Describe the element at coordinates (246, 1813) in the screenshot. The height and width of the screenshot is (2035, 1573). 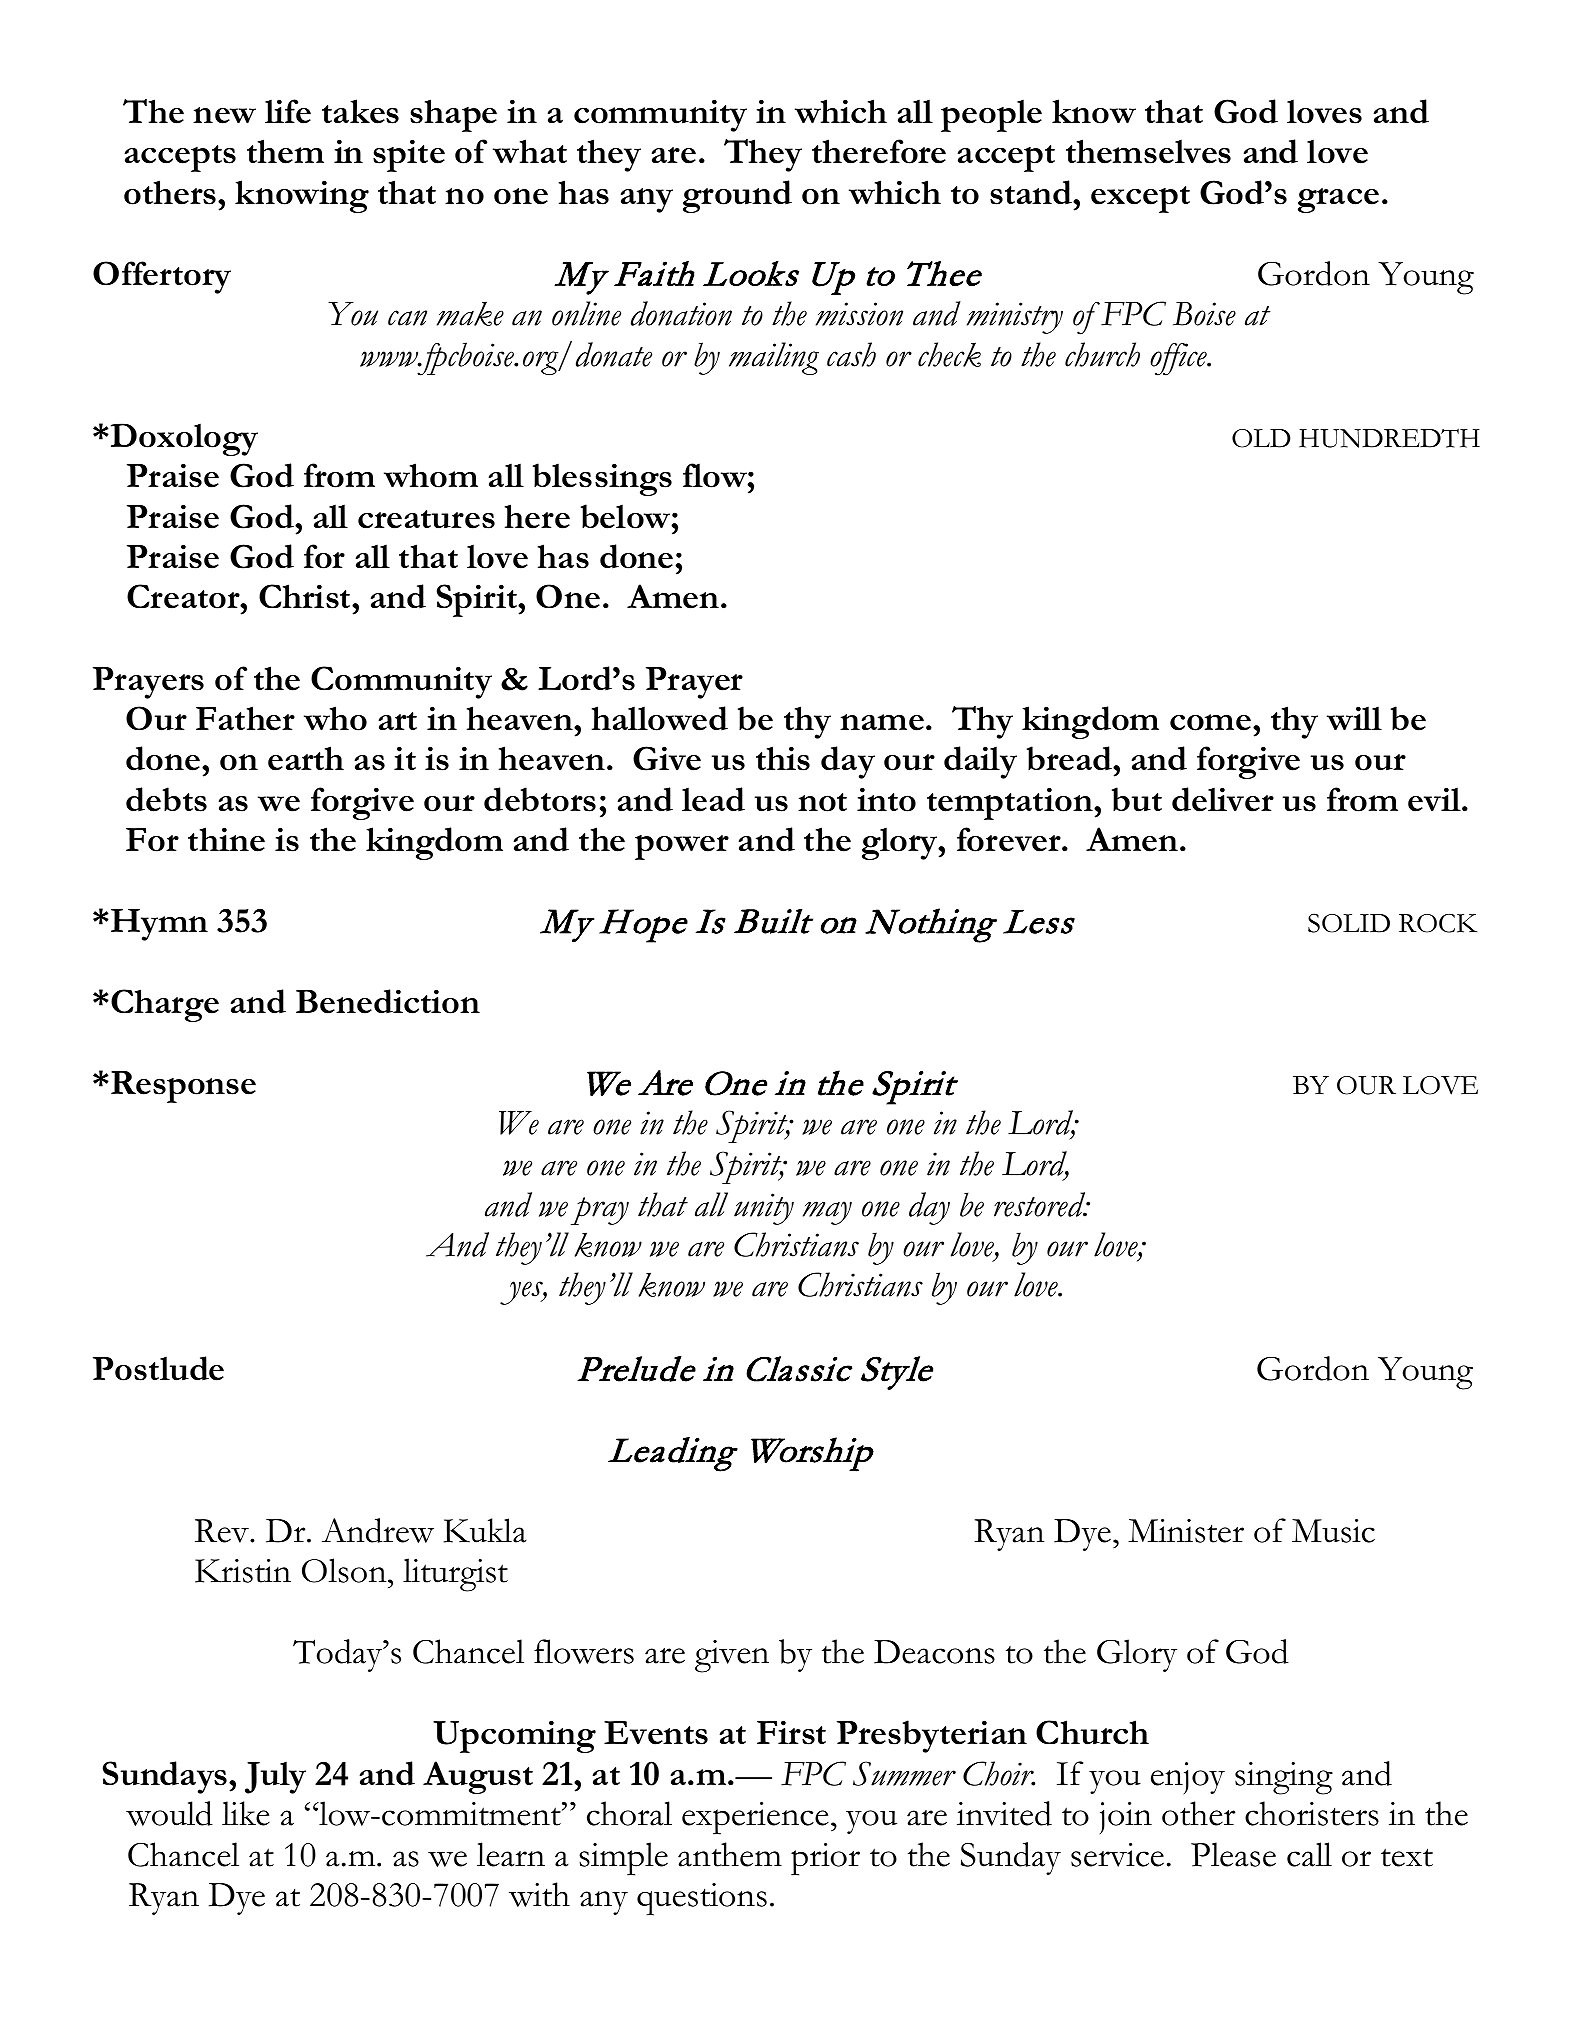
I see `like` at that location.
